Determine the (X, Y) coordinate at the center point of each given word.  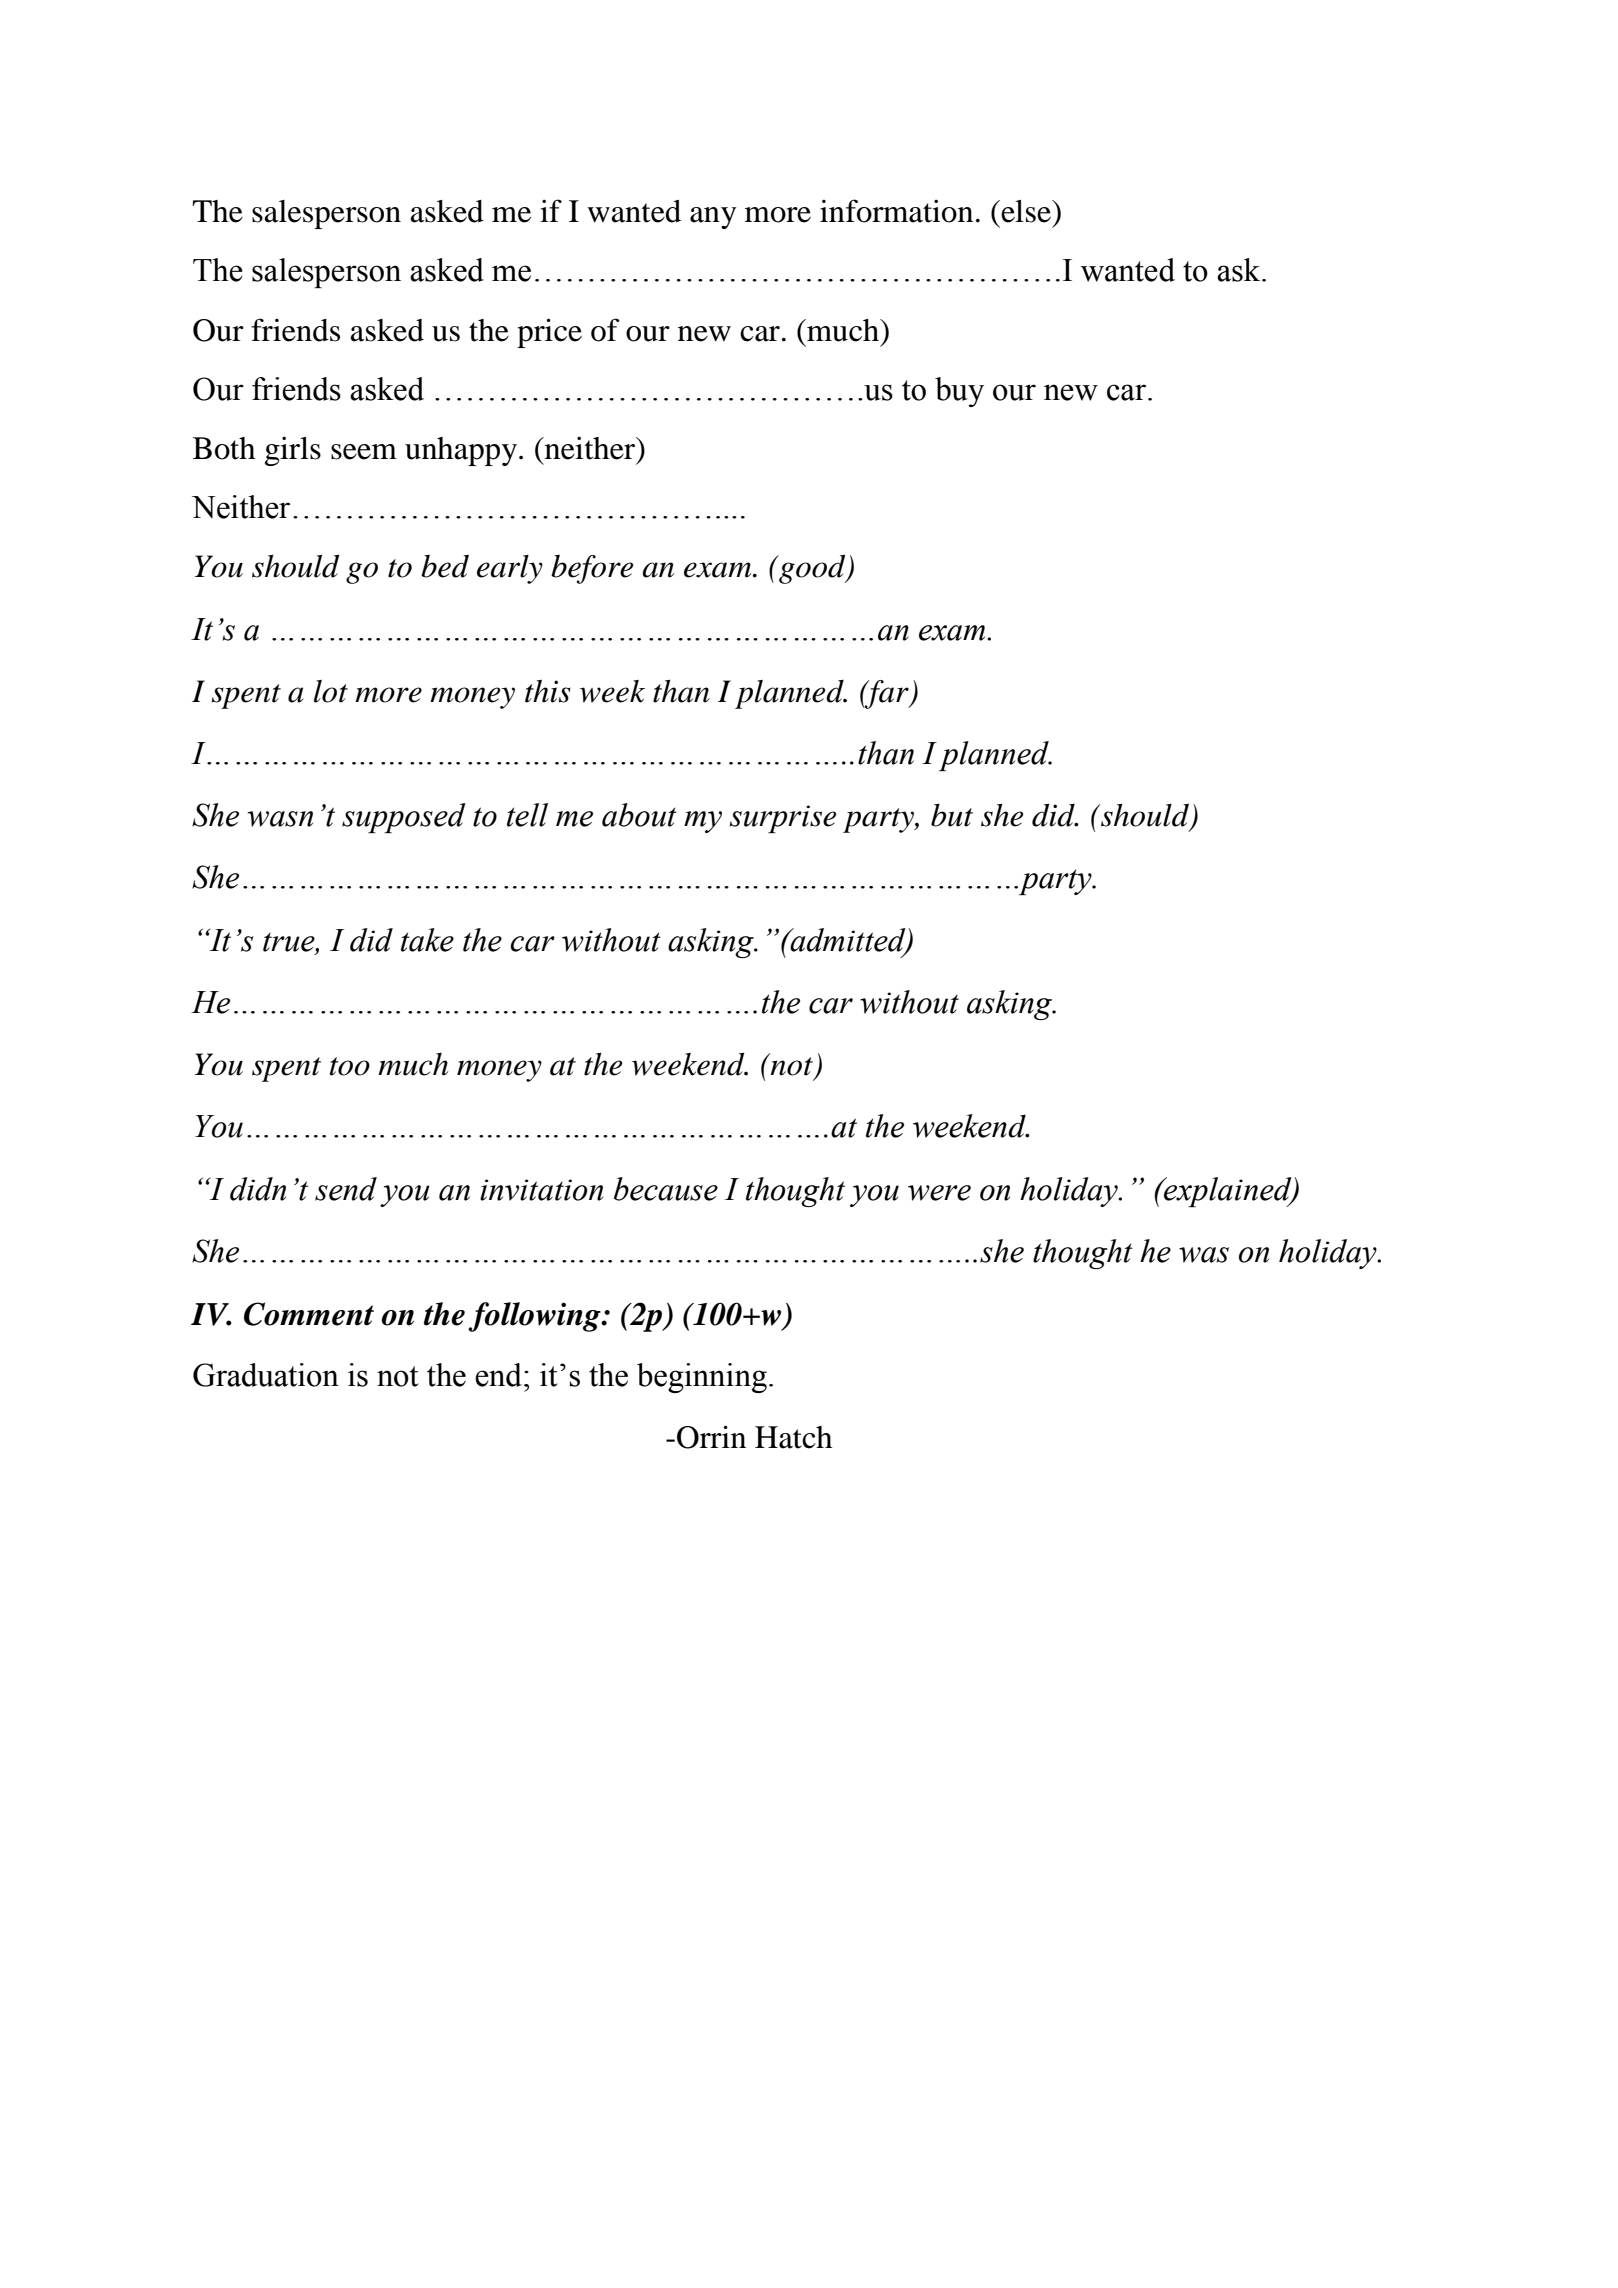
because (666, 1189)
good (812, 569)
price (549, 333)
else (1026, 211)
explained (1228, 1192)
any (713, 218)
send (346, 1189)
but (952, 815)
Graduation (266, 1375)
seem (364, 452)
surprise (782, 819)
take (427, 940)
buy (959, 392)
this (548, 691)
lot (331, 691)
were (939, 1193)
